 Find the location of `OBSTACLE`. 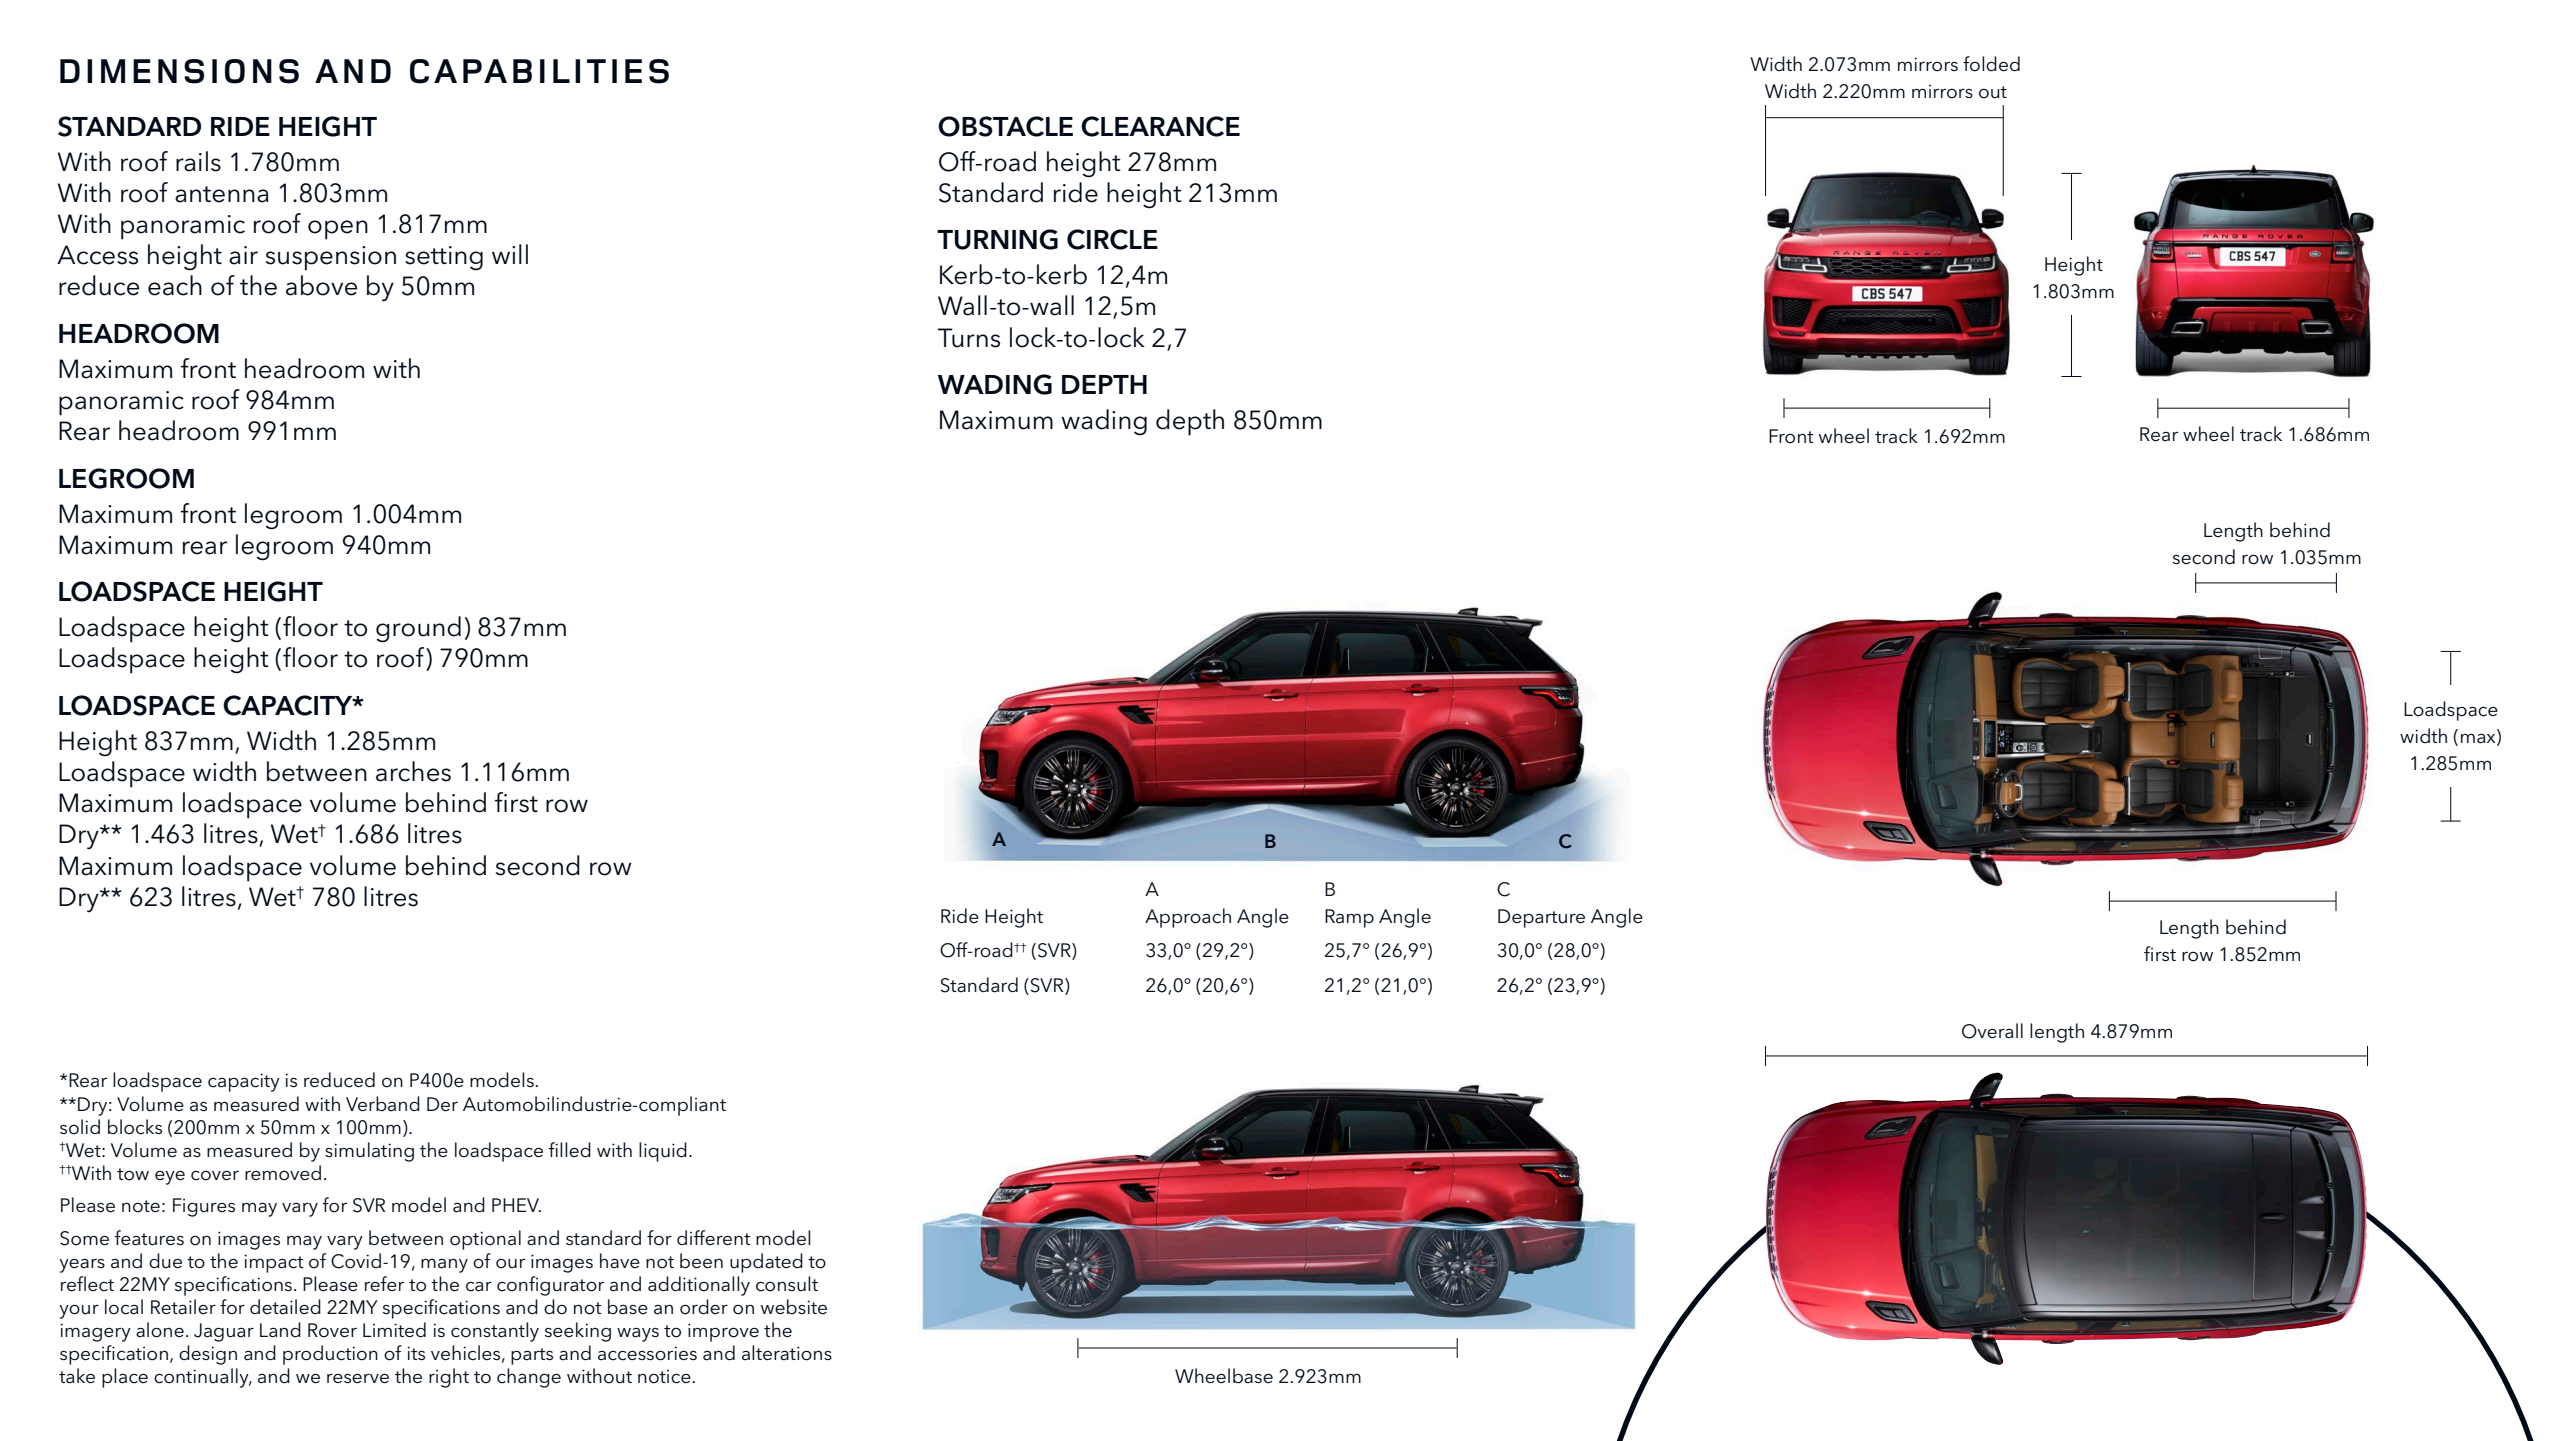

OBSTACLE is located at coordinates (1005, 126).
